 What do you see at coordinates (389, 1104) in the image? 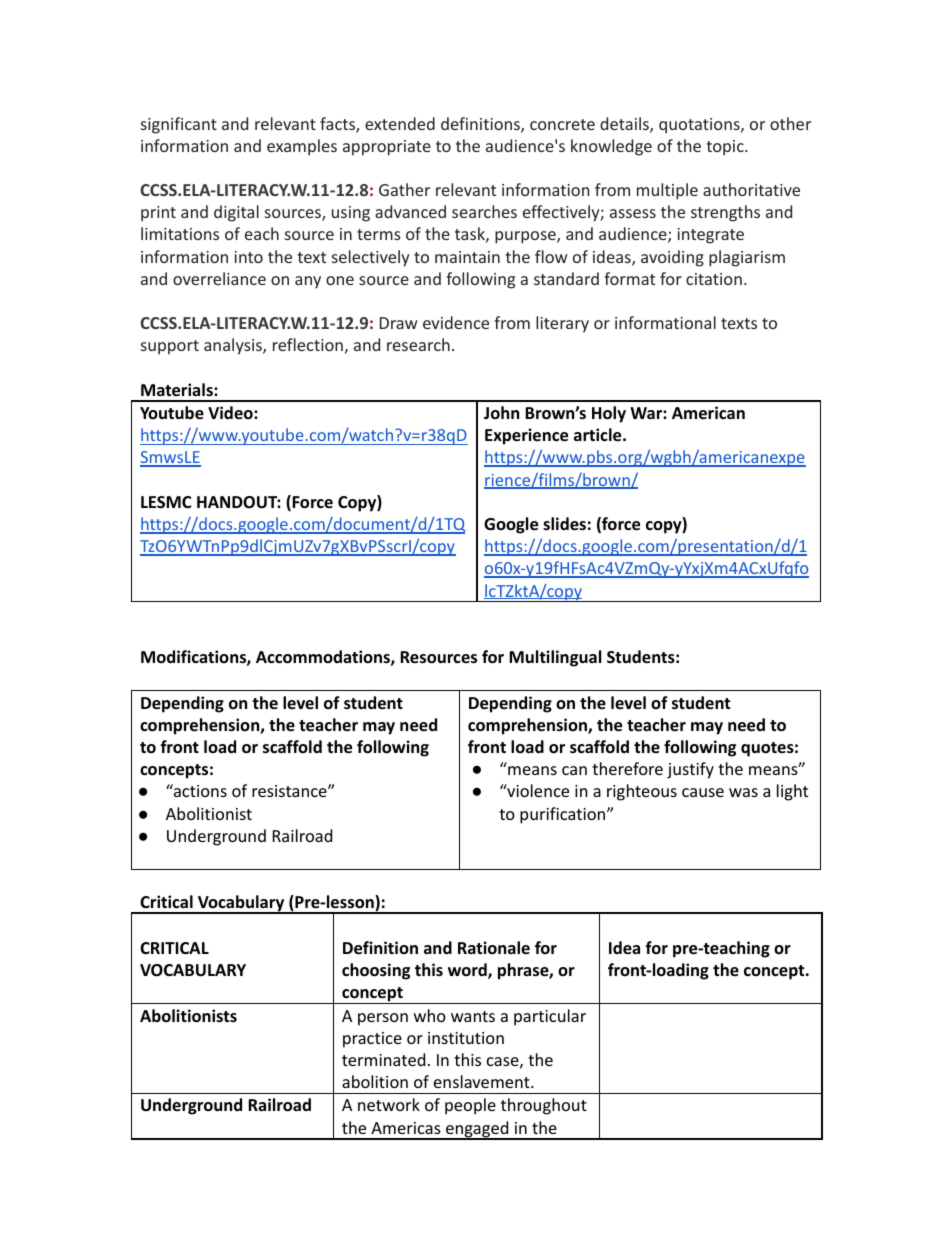
I see `network` at bounding box center [389, 1104].
